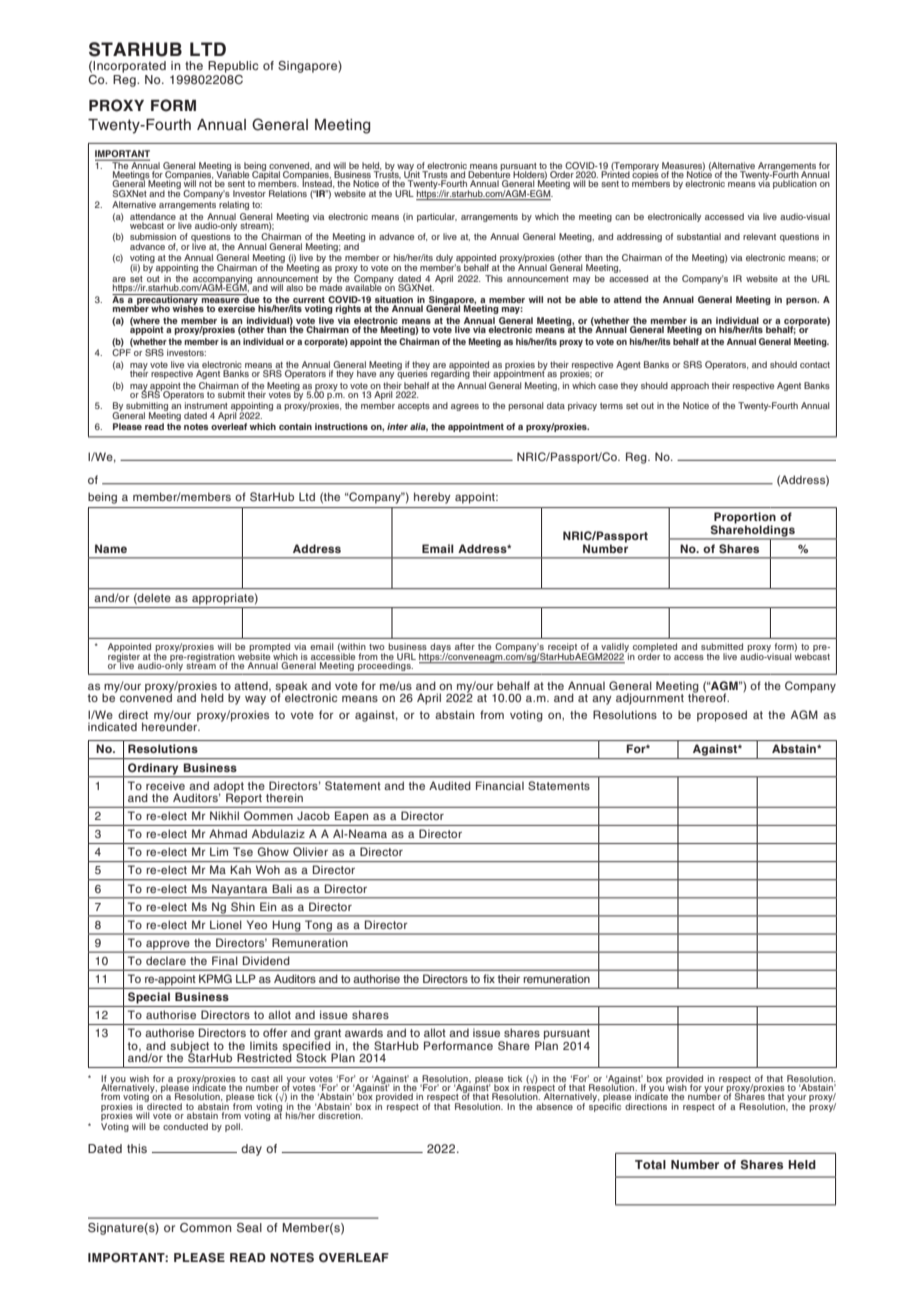  What do you see at coordinates (226, 924) in the image?
I see `Lionel` at bounding box center [226, 924].
